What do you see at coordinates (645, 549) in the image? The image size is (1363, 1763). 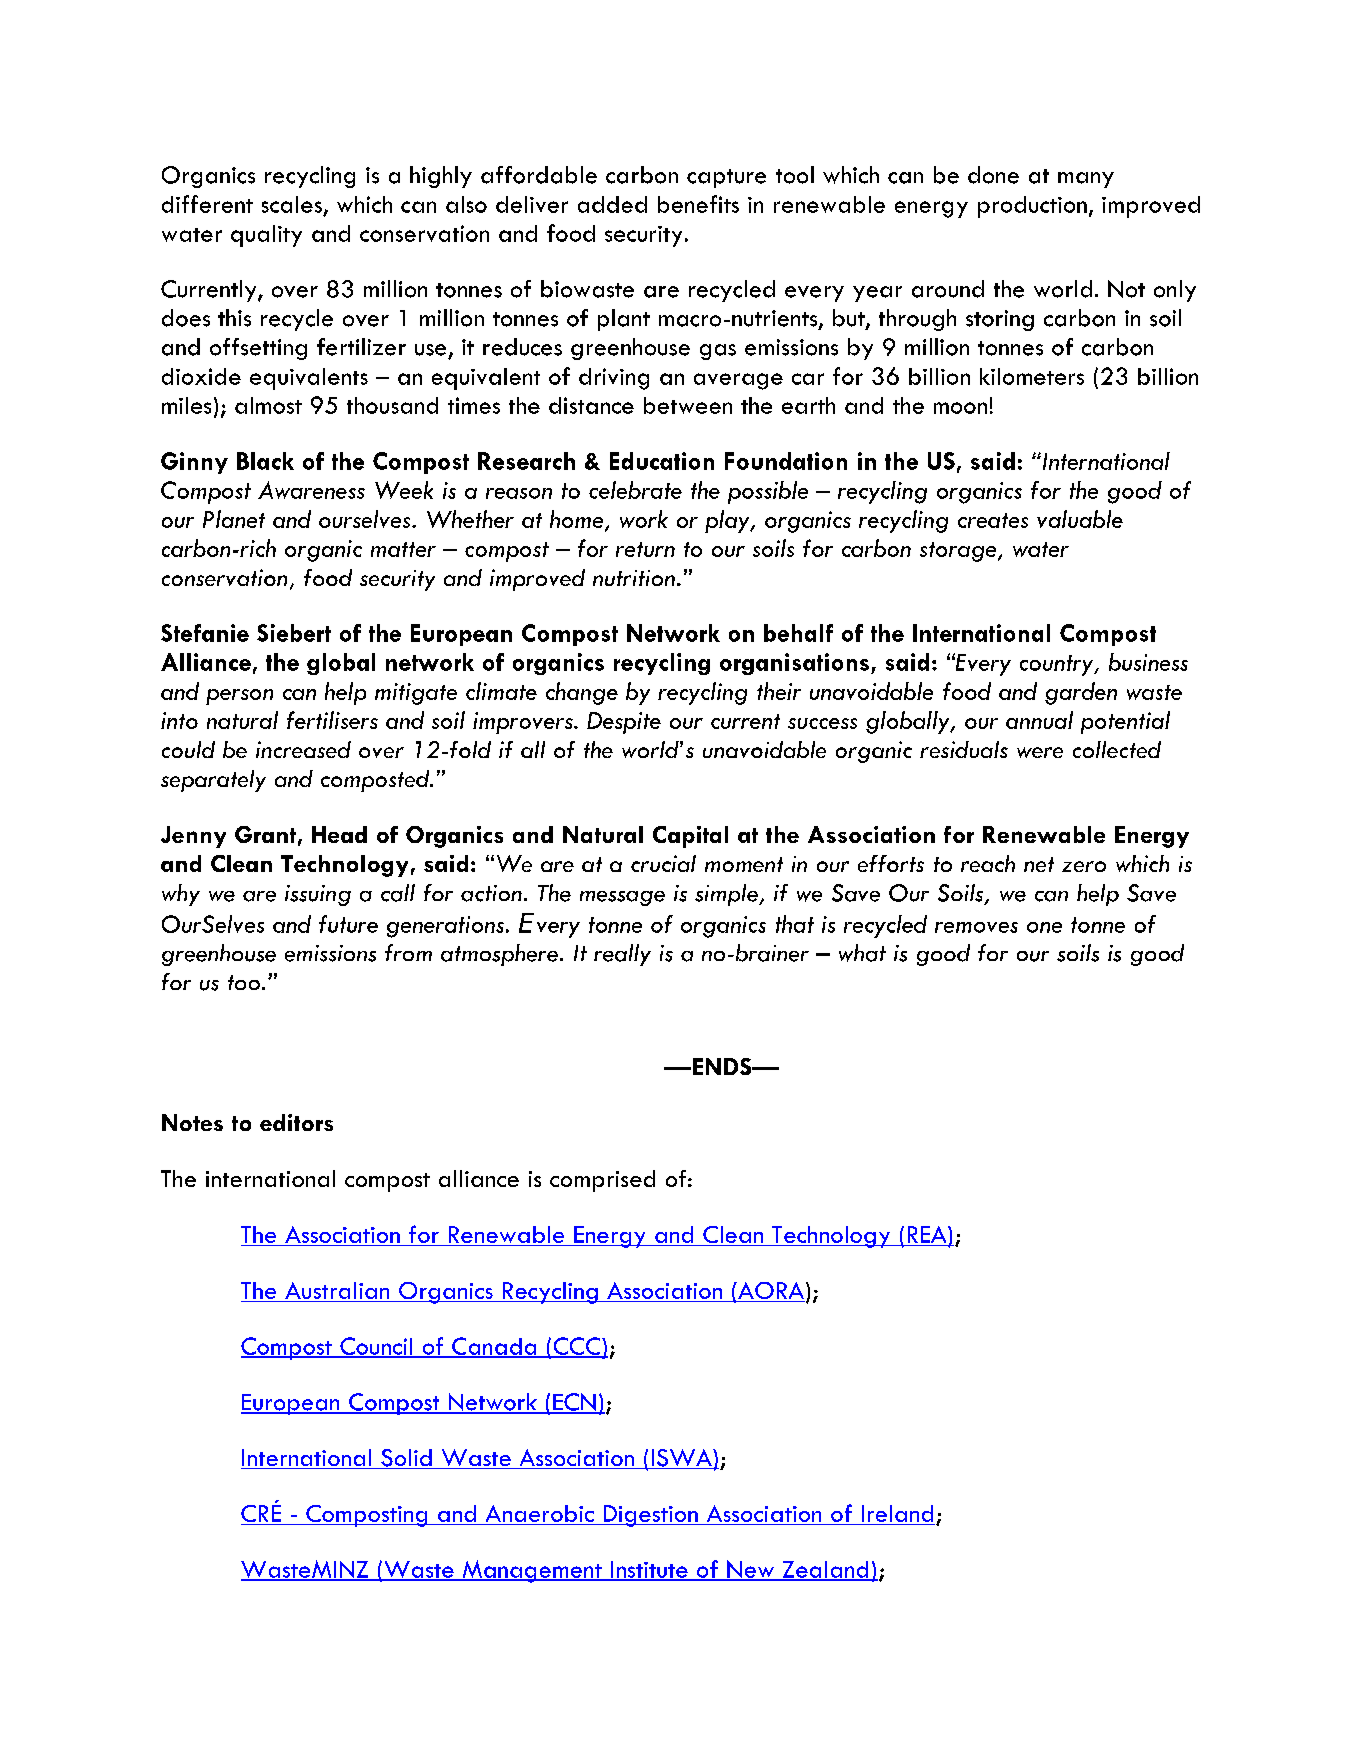 I see `return` at bounding box center [645, 549].
